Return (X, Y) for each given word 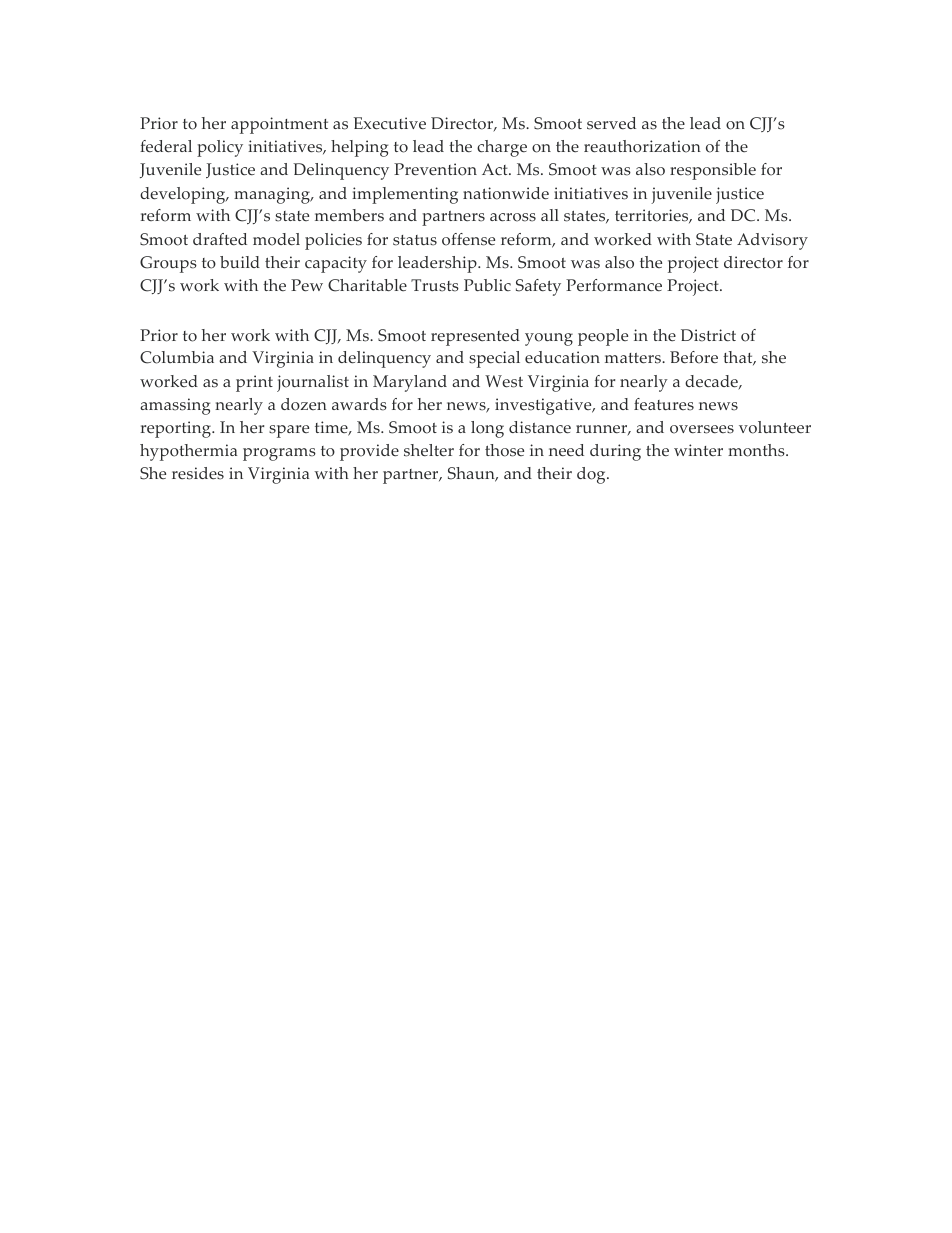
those (504, 450)
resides (198, 473)
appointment (279, 125)
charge (502, 148)
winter (698, 450)
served (611, 123)
